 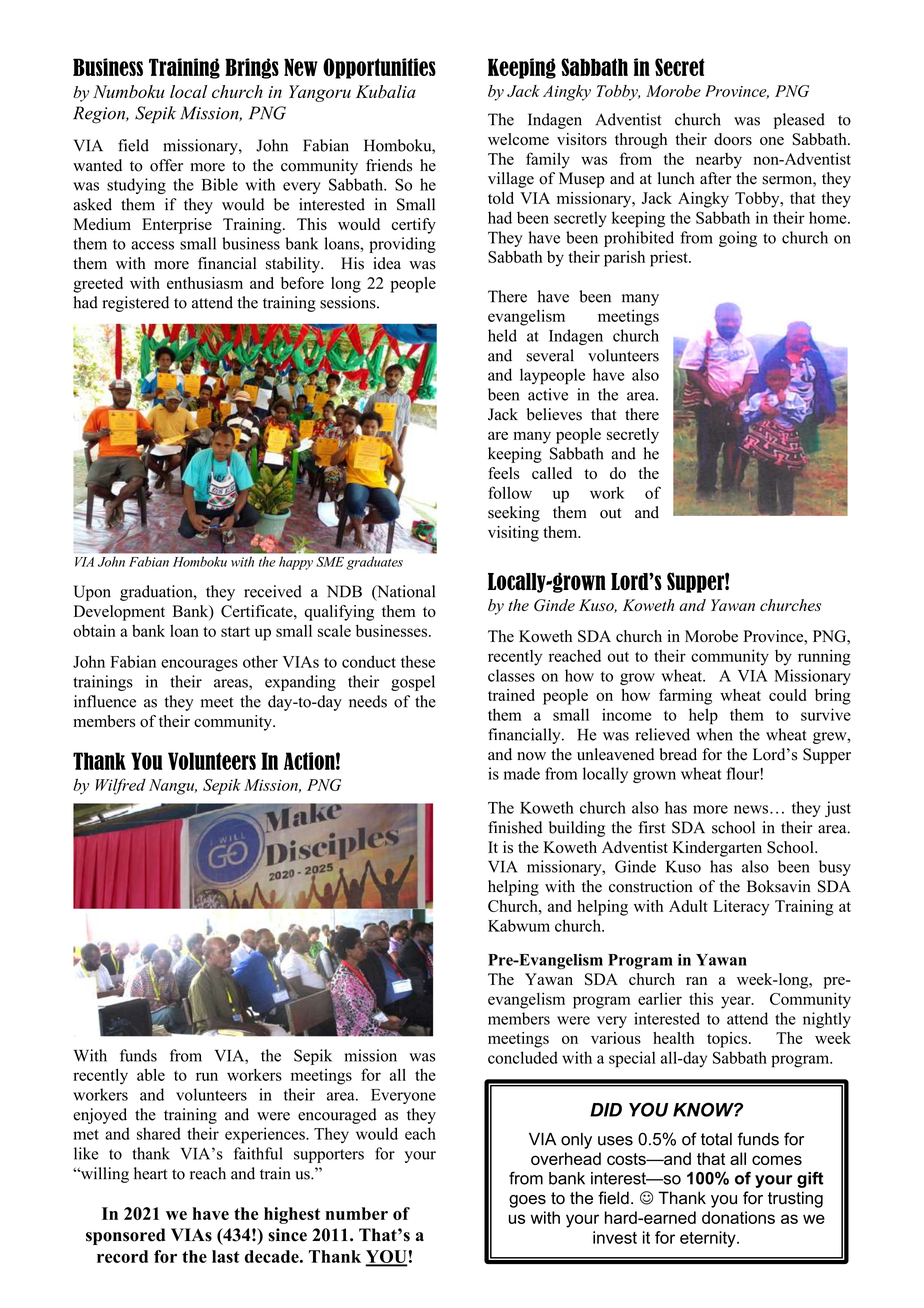 What do you see at coordinates (199, 665) in the screenshot?
I see `encourages` at bounding box center [199, 665].
